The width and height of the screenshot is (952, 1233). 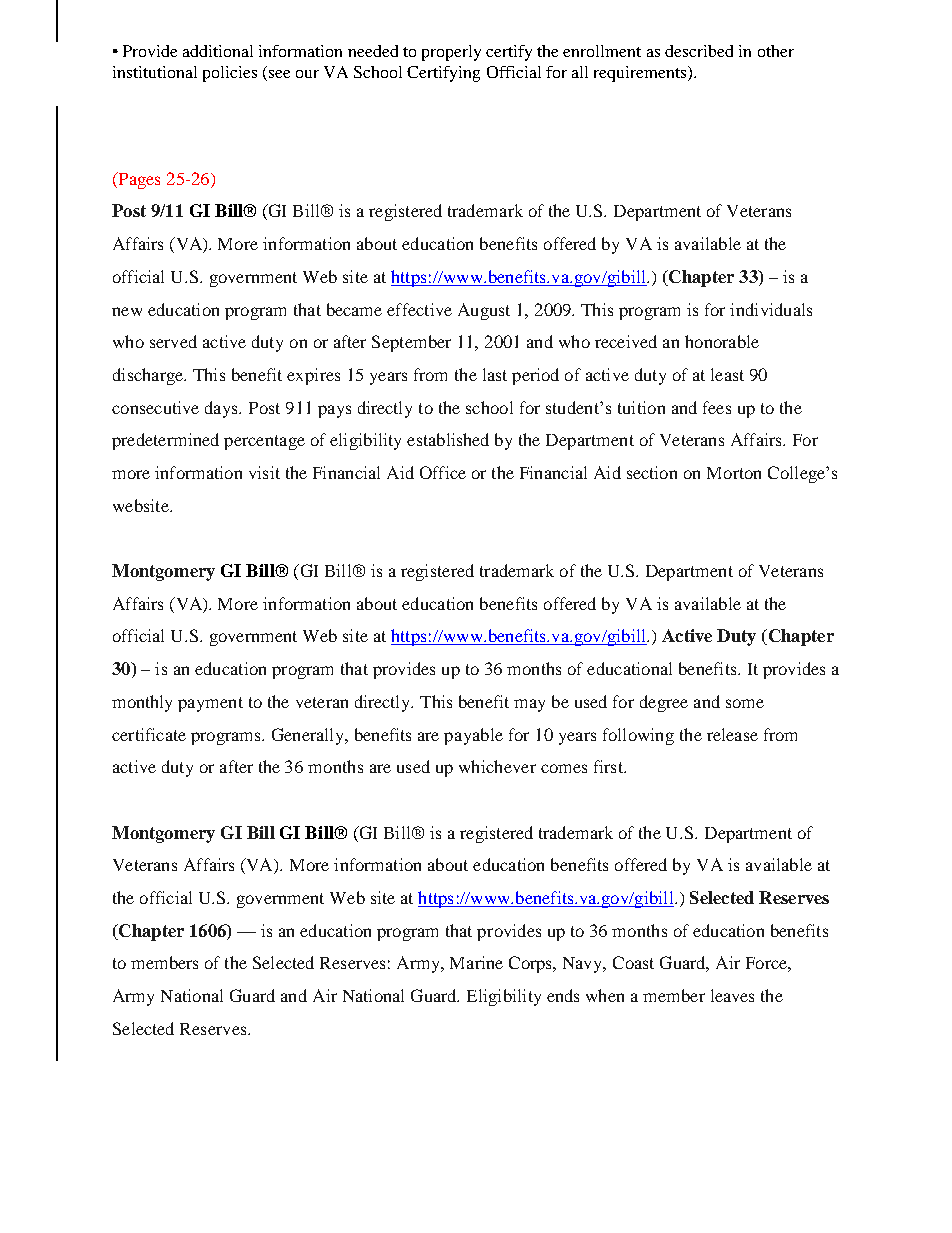 What do you see at coordinates (230, 74) in the screenshot?
I see `policies` at bounding box center [230, 74].
